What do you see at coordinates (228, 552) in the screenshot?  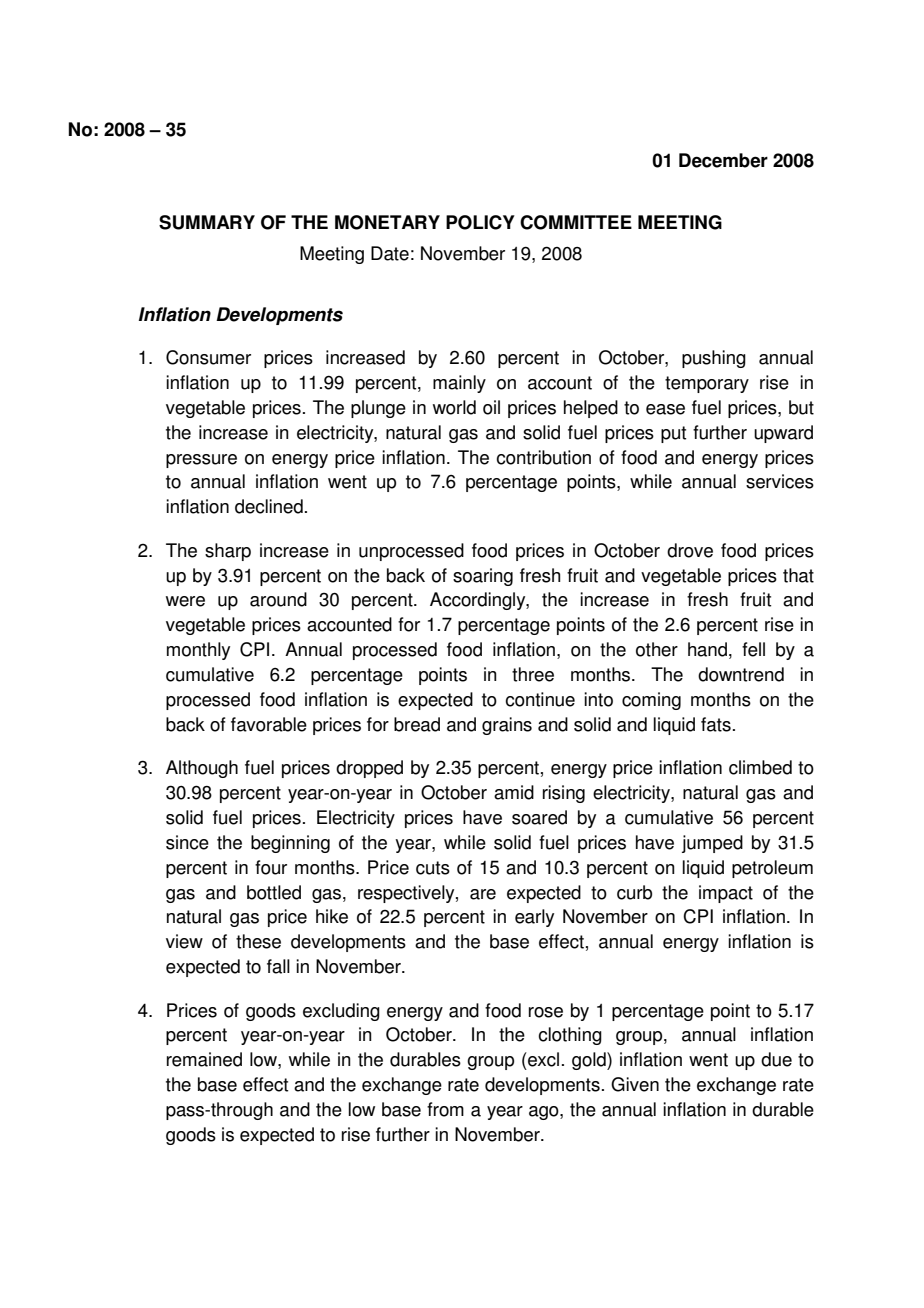 I see `sharp` at bounding box center [228, 552].
